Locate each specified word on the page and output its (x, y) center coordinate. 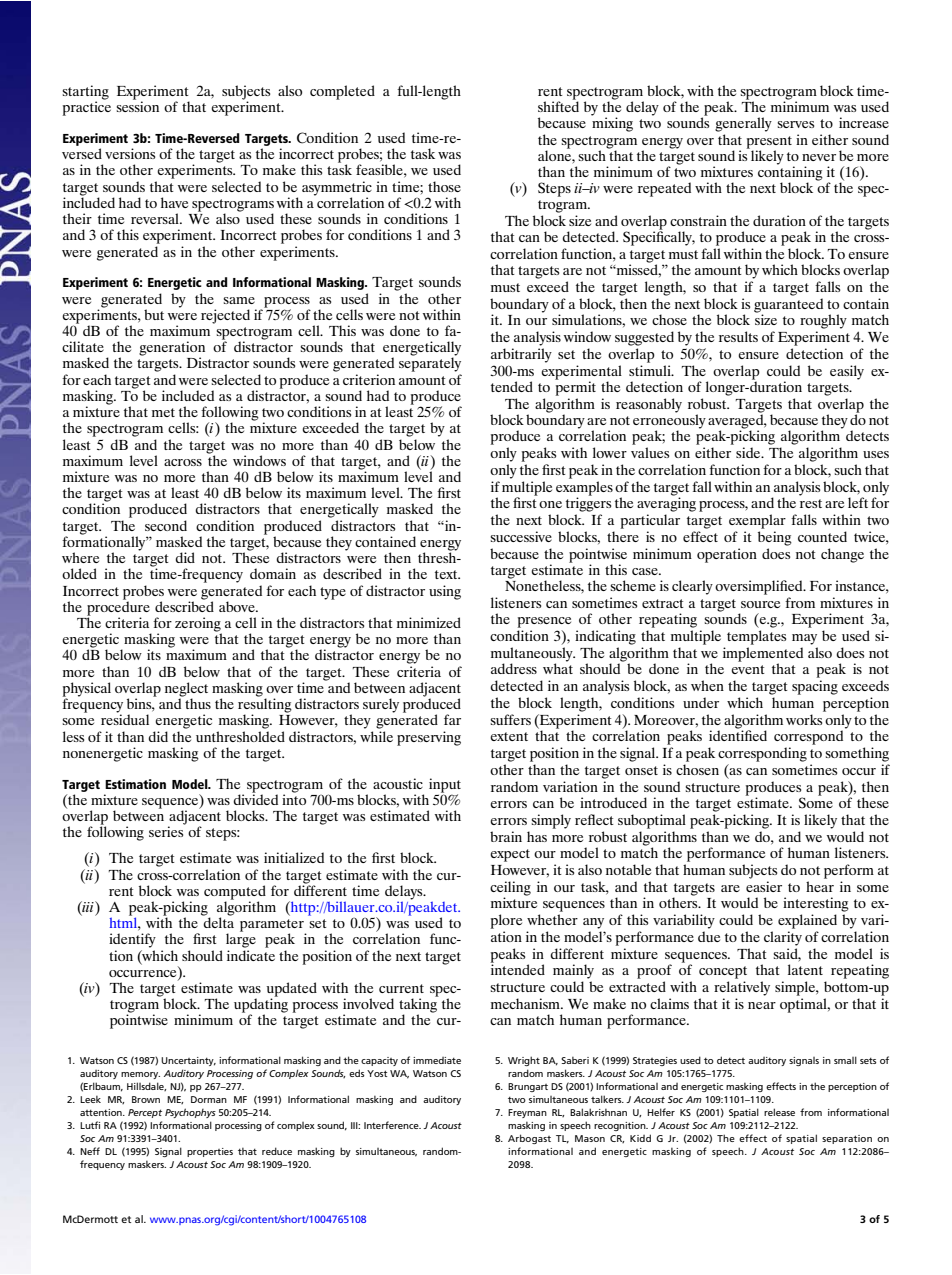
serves (795, 124)
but (154, 314)
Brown (146, 1099)
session (137, 105)
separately (430, 363)
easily (847, 372)
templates (756, 637)
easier (764, 886)
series (167, 830)
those (444, 186)
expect (510, 855)
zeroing (198, 625)
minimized (429, 622)
